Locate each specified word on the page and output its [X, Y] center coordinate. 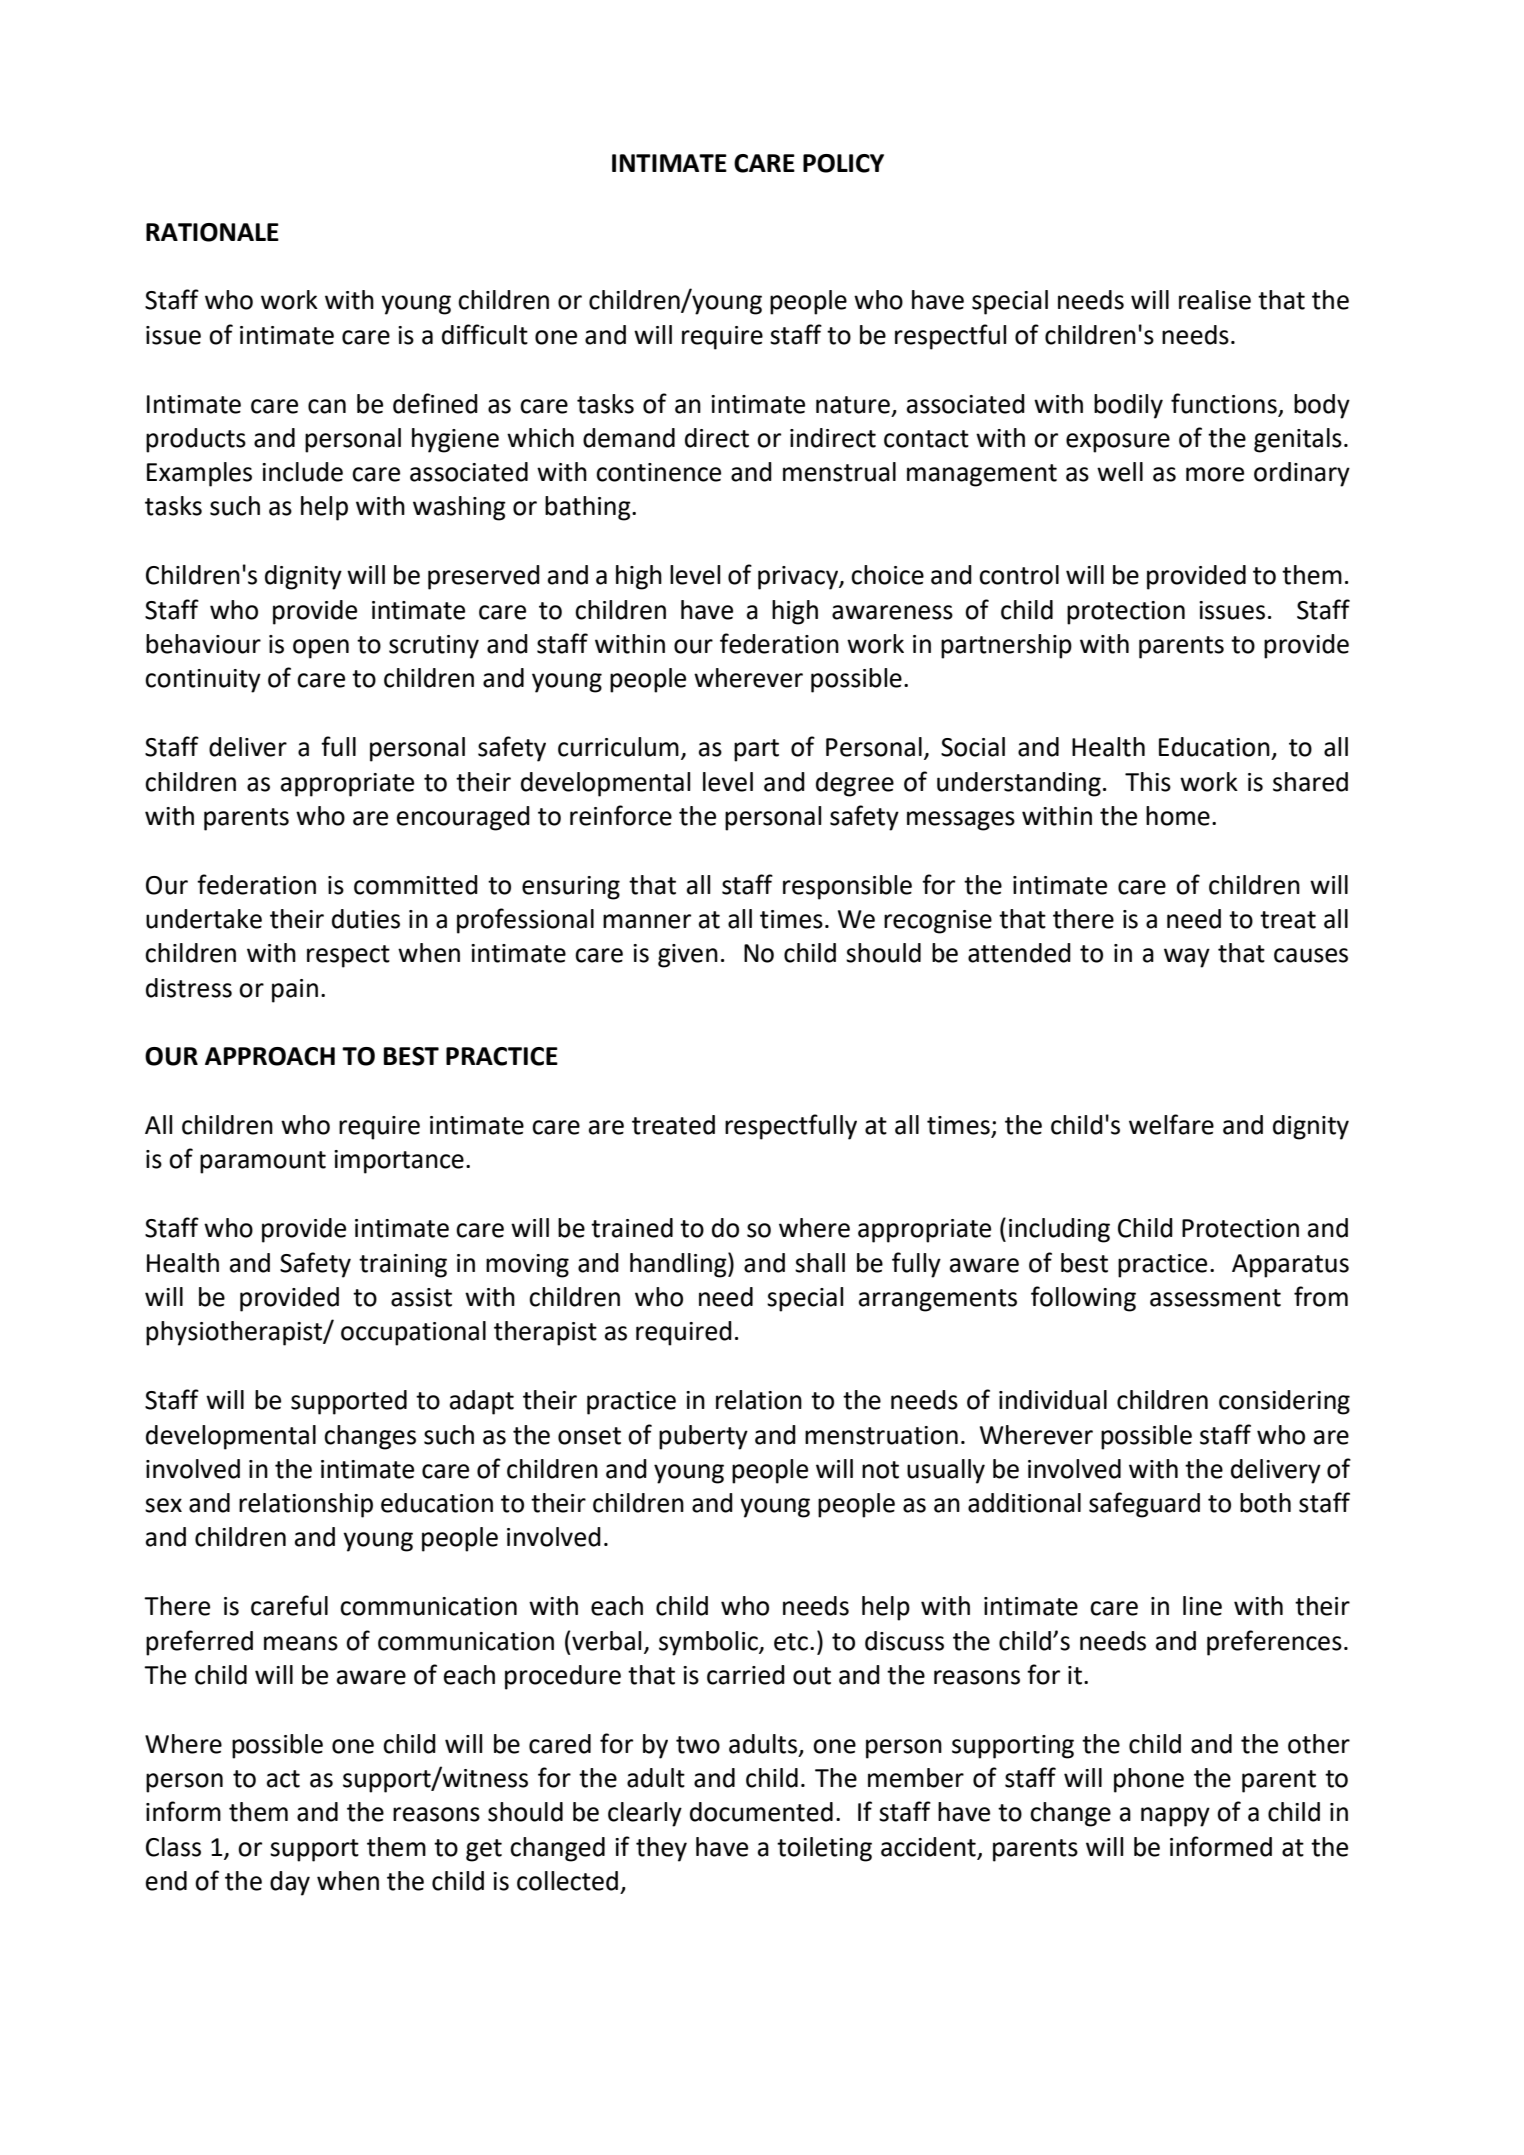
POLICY [843, 163]
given [688, 956]
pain [295, 991]
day [290, 1883]
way [1187, 958]
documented [761, 1812]
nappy [1175, 1817]
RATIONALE [212, 232]
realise [1215, 300]
